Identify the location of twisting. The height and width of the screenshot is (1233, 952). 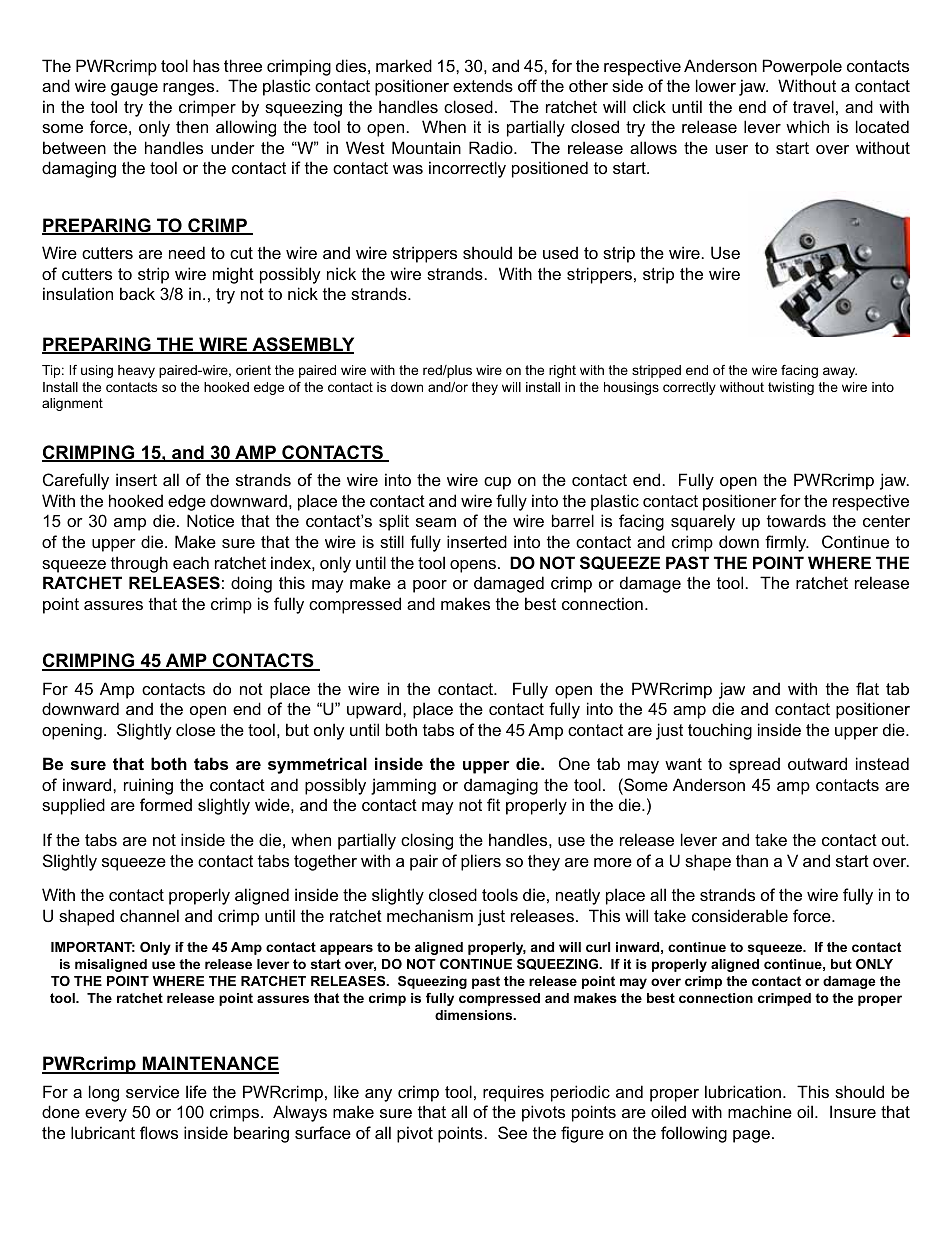
(791, 388).
